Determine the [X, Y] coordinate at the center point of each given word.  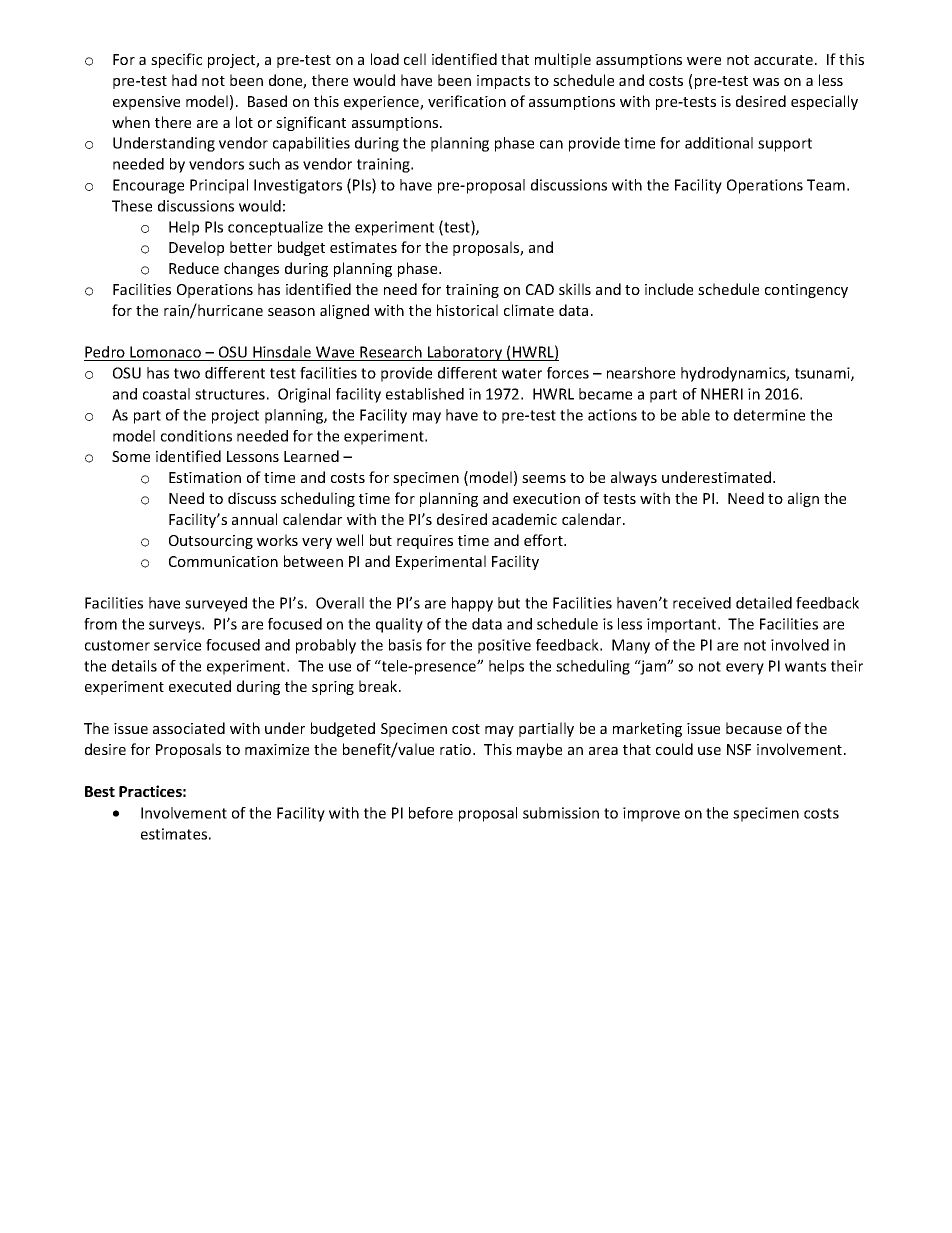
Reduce [194, 268]
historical [467, 310]
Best [100, 791]
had [184, 80]
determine [769, 415]
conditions [196, 436]
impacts [503, 82]
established [425, 394]
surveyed [216, 604]
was [766, 82]
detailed [764, 603]
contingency [806, 291]
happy [472, 604]
